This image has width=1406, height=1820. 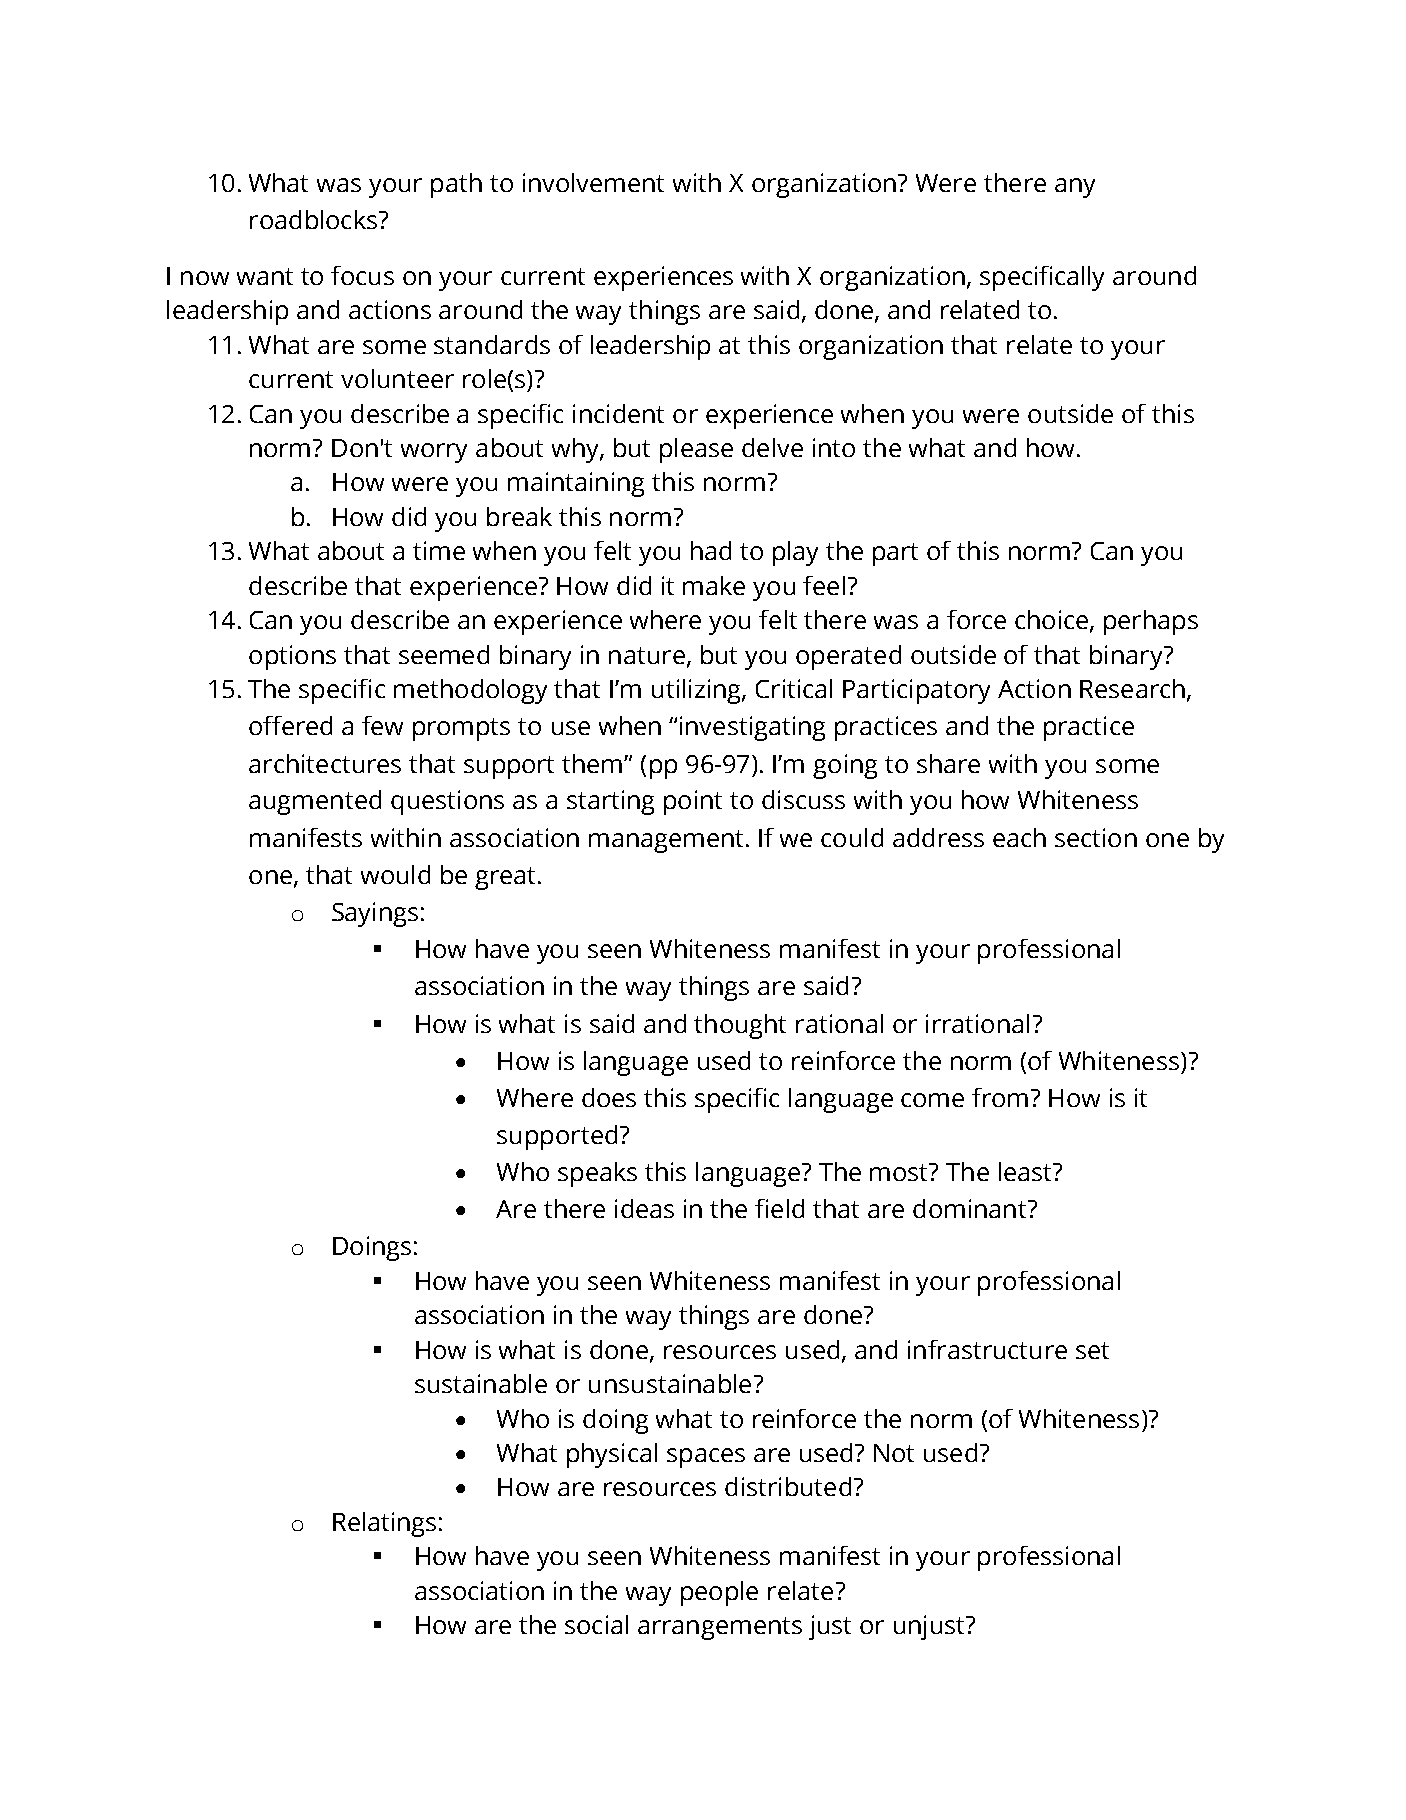 I want to click on point, so click(x=693, y=802).
